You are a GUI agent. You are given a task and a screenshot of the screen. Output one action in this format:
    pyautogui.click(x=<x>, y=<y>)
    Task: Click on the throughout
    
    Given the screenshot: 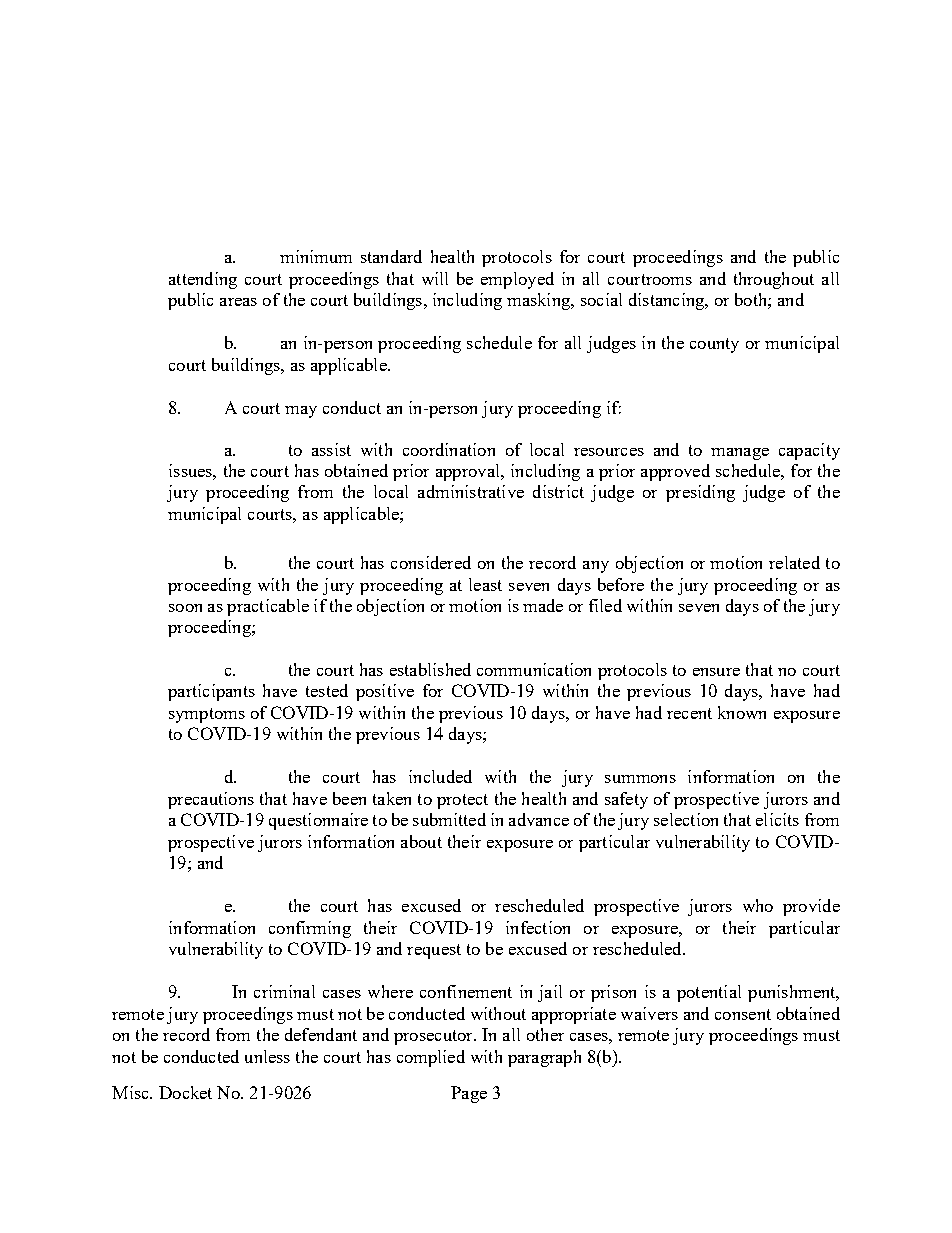 What is the action you would take?
    pyautogui.click(x=774, y=280)
